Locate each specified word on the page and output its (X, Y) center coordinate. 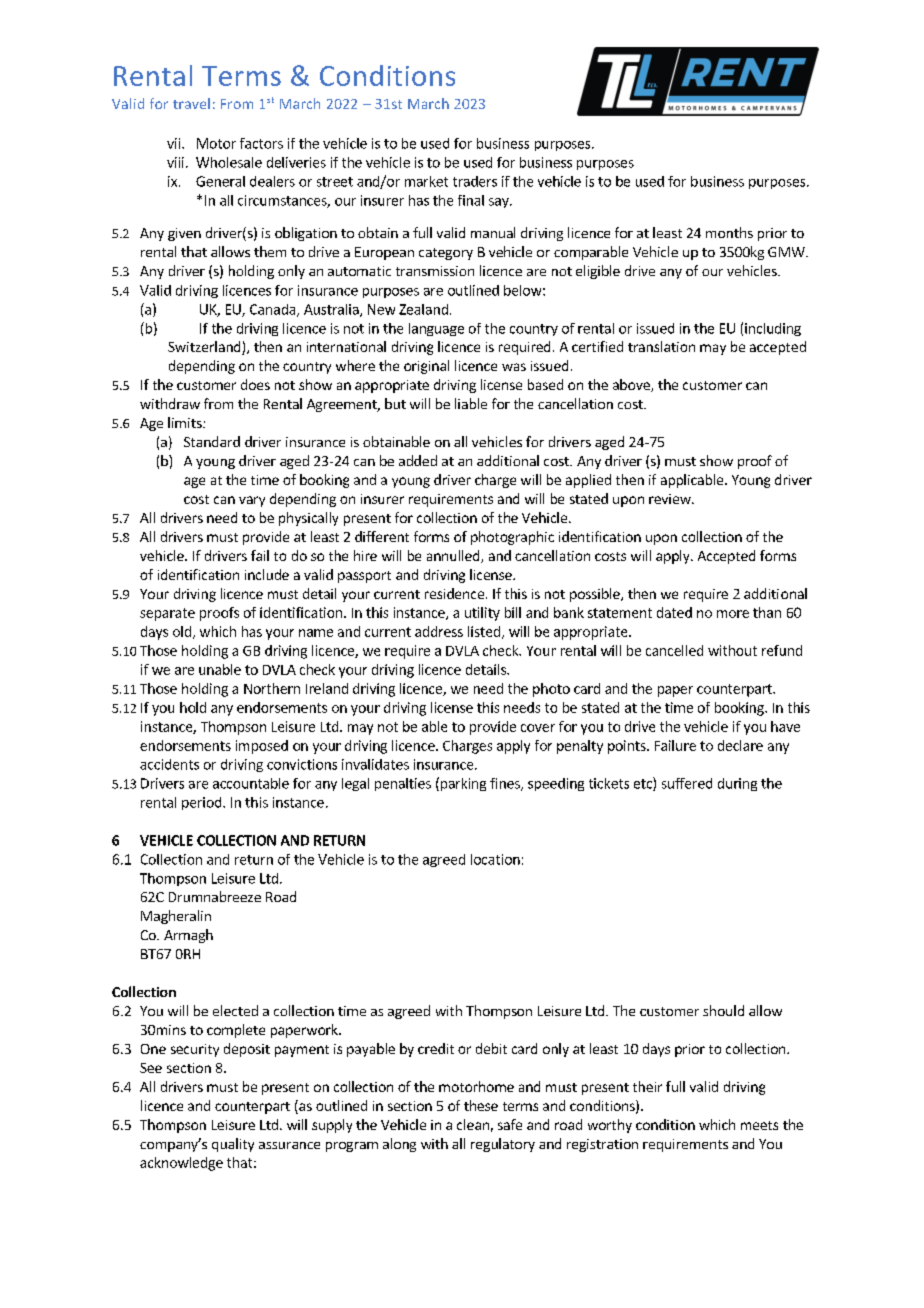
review (671, 499)
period (203, 803)
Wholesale (229, 162)
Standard (212, 441)
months (729, 232)
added (418, 460)
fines (506, 784)
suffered (687, 783)
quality (233, 1145)
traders (475, 181)
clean (473, 1124)
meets (759, 1125)
